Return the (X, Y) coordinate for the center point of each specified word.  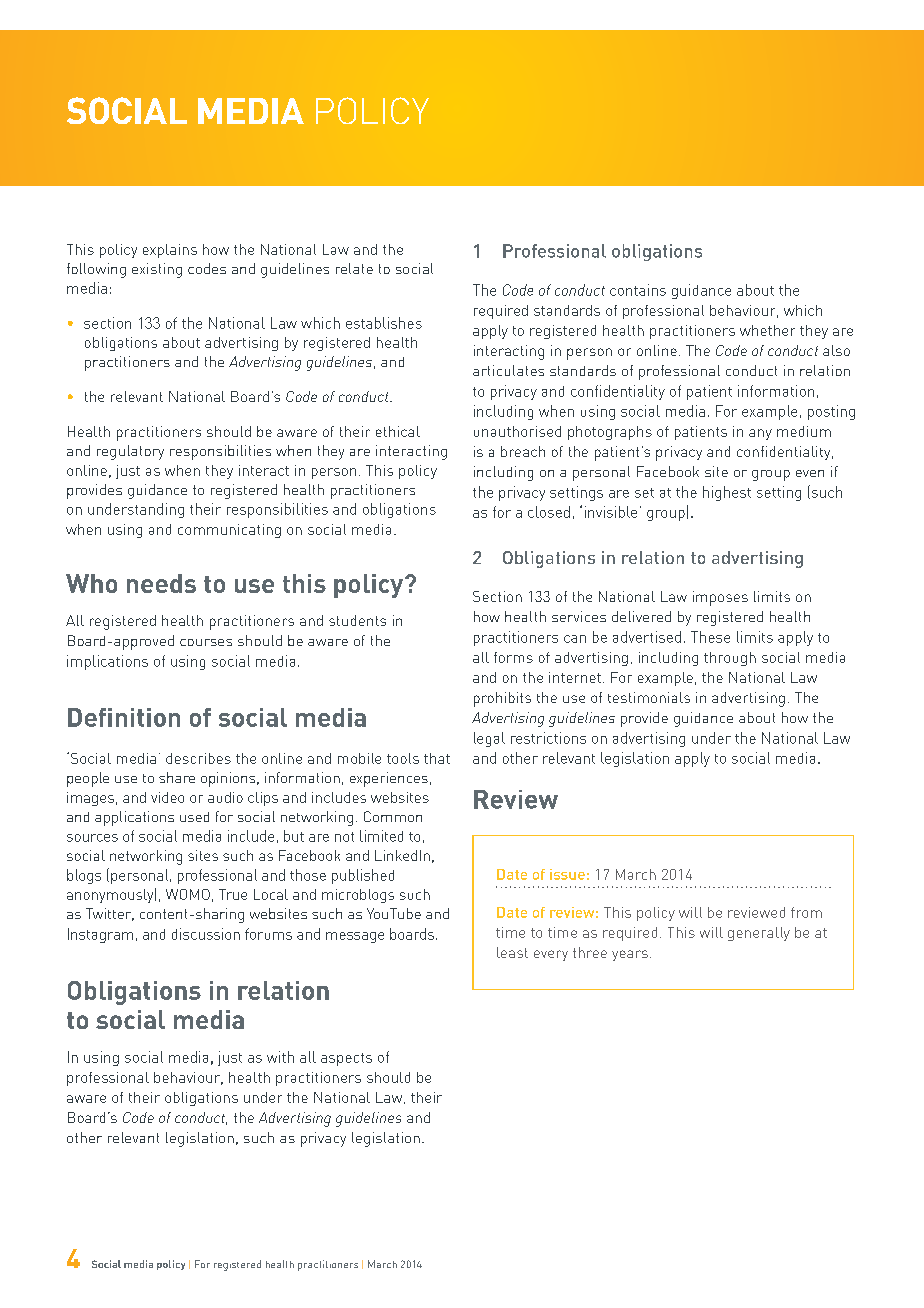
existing (157, 270)
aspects (346, 1059)
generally (759, 934)
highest (727, 493)
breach (523, 451)
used (194, 817)
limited (381, 836)
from (806, 912)
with (280, 1057)
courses (206, 642)
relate (354, 268)
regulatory (130, 452)
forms (513, 657)
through (730, 659)
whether (767, 330)
